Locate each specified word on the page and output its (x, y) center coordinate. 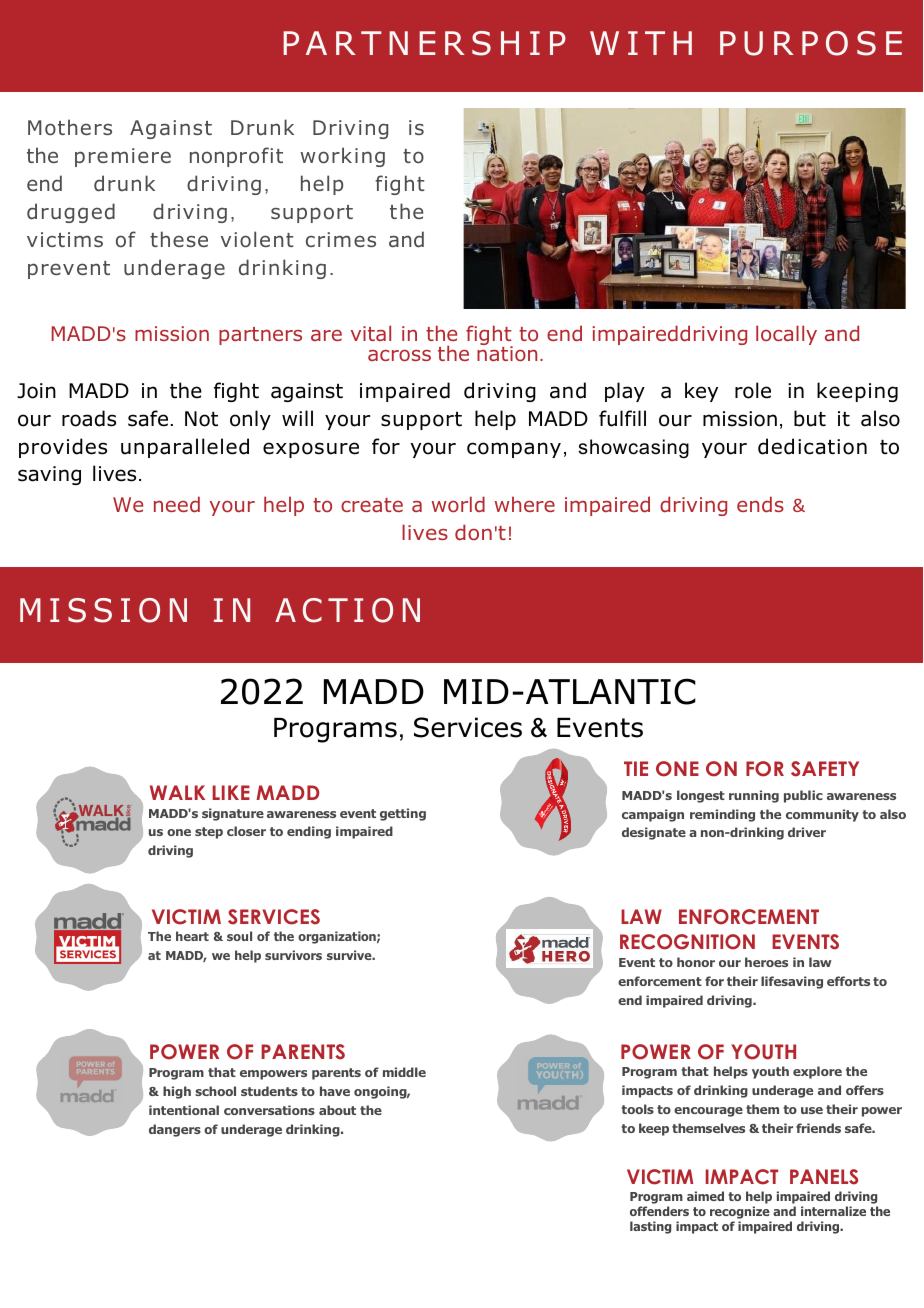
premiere (123, 157)
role (753, 390)
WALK (177, 792)
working (342, 157)
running (754, 796)
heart (192, 936)
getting (403, 814)
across (399, 355)
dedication (812, 446)
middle (404, 1072)
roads (89, 418)
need (177, 504)
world (458, 504)
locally (786, 335)
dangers (175, 1130)
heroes (766, 962)
